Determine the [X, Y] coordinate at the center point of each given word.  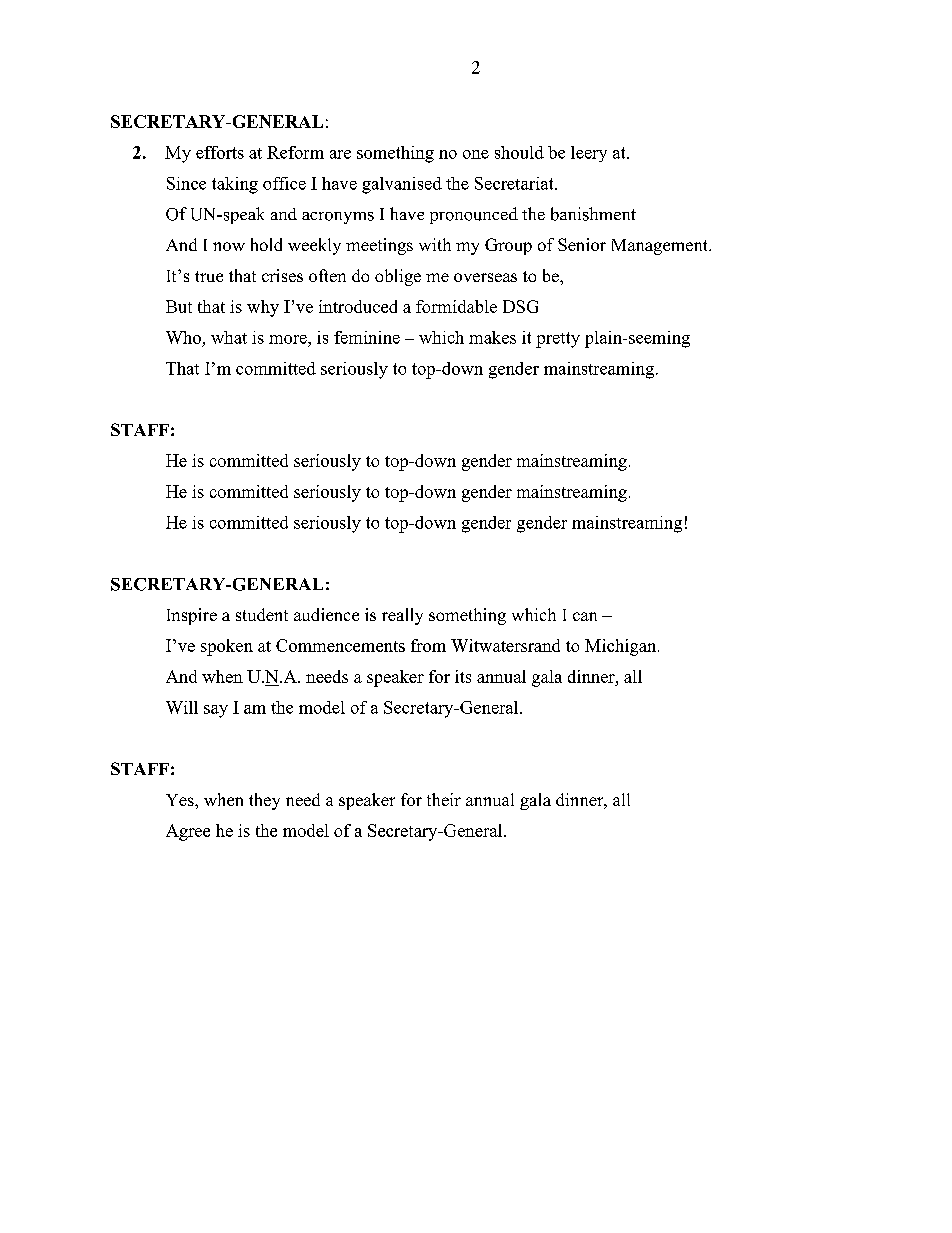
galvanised [402, 185]
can [585, 616]
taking [235, 185]
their [444, 799]
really [402, 616]
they [264, 801]
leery [589, 154]
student [262, 614]
